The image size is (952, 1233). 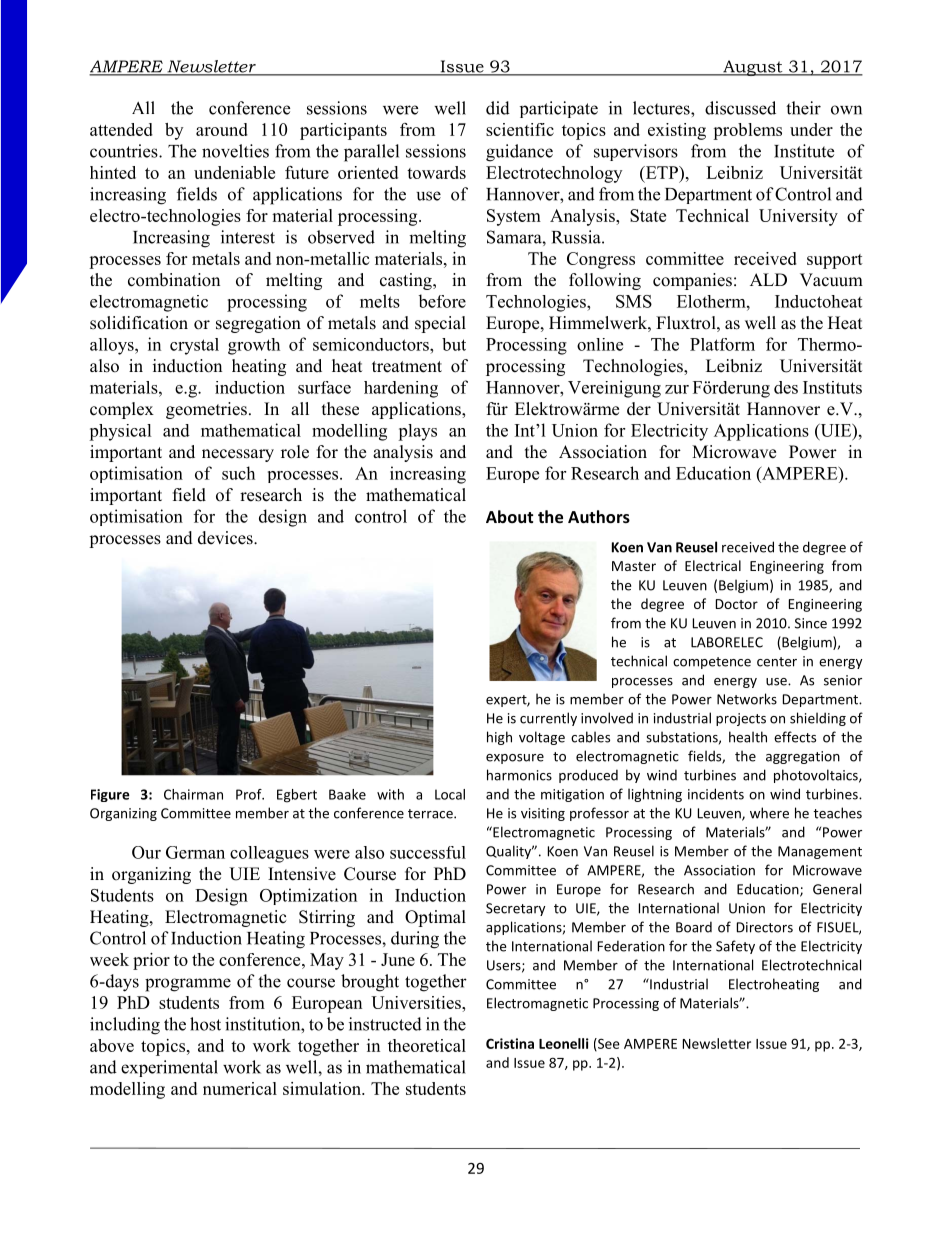 I want to click on did, so click(x=498, y=108).
